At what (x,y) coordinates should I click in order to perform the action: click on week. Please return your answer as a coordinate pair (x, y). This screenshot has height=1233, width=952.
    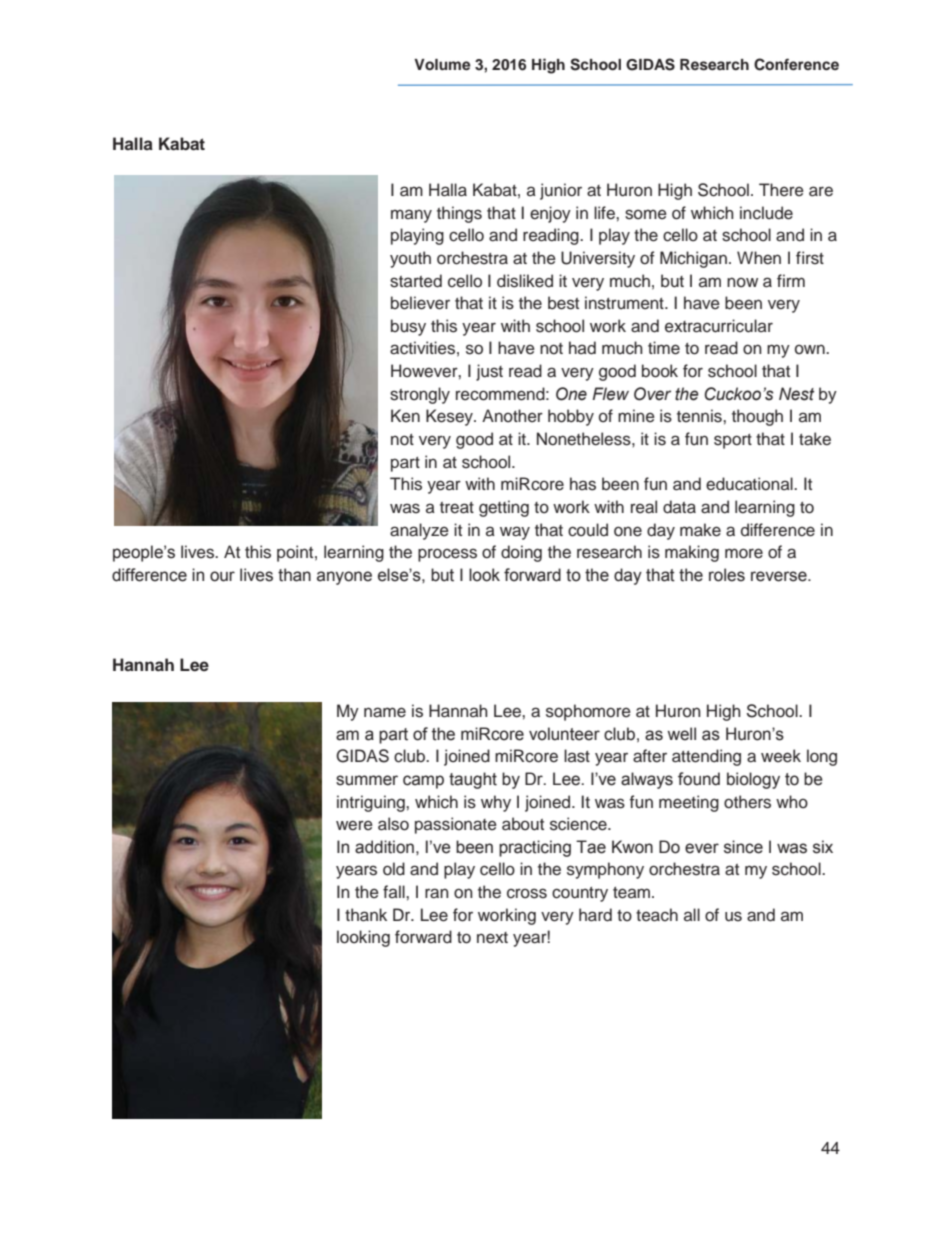
    Looking at the image, I should click on (781, 756).
